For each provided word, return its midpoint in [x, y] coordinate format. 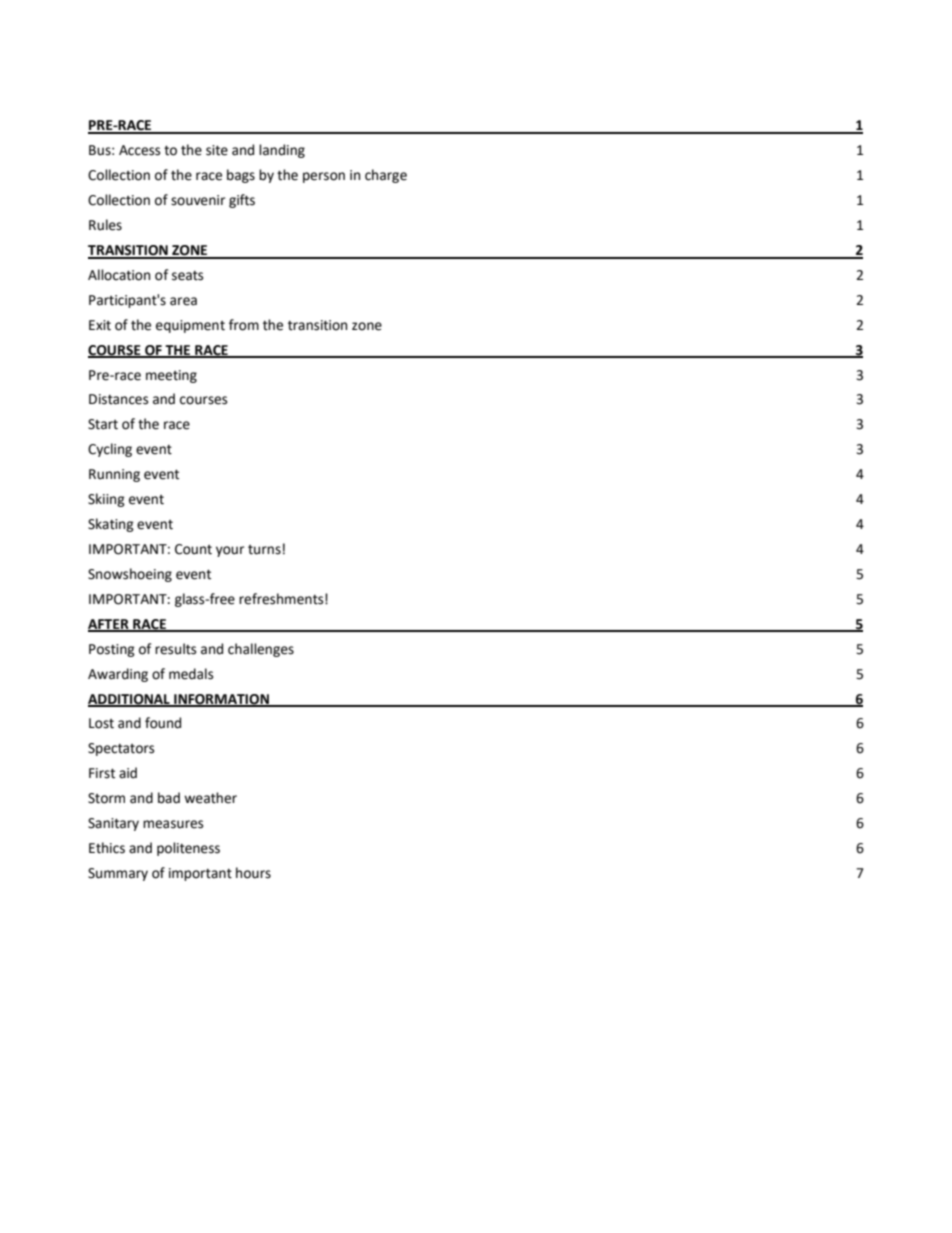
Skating [111, 525]
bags [241, 176]
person [324, 177]
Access [139, 150]
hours [253, 873]
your [230, 551]
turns [264, 550]
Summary [118, 874]
